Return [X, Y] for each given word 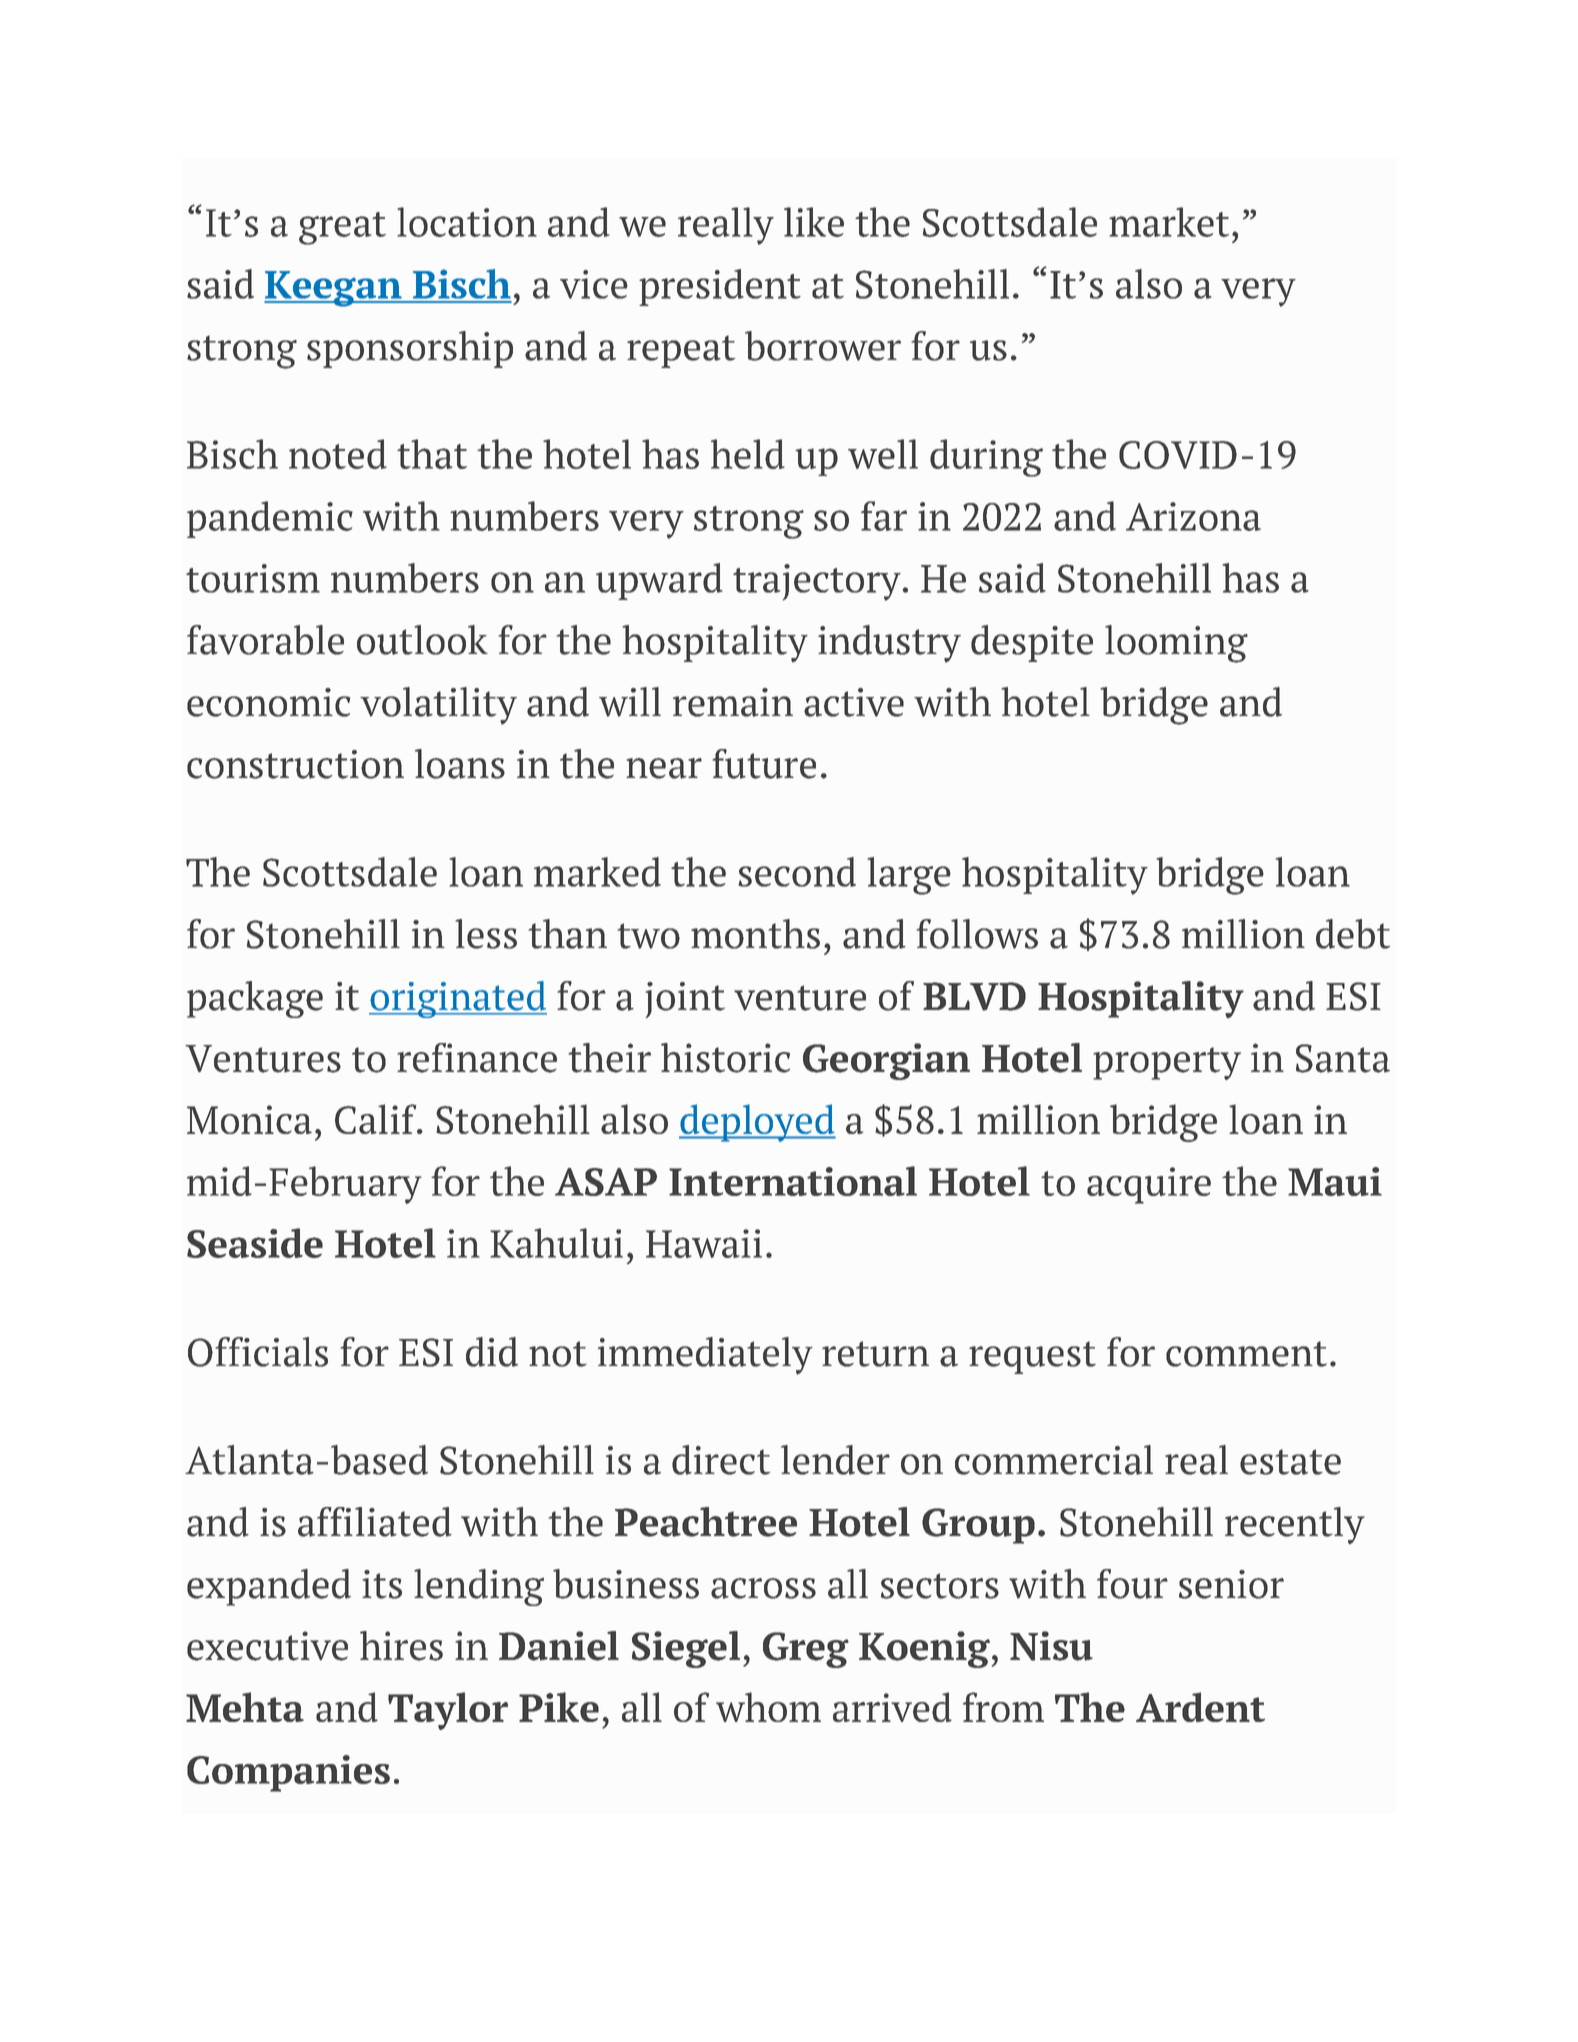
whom [768, 1707]
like [814, 222]
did [492, 1352]
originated [458, 999]
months [755, 934]
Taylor [448, 1711]
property [1167, 1063]
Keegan [334, 289]
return [875, 1354]
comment [1246, 1354]
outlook [422, 640]
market [1169, 222]
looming [1176, 644]
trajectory [817, 582]
